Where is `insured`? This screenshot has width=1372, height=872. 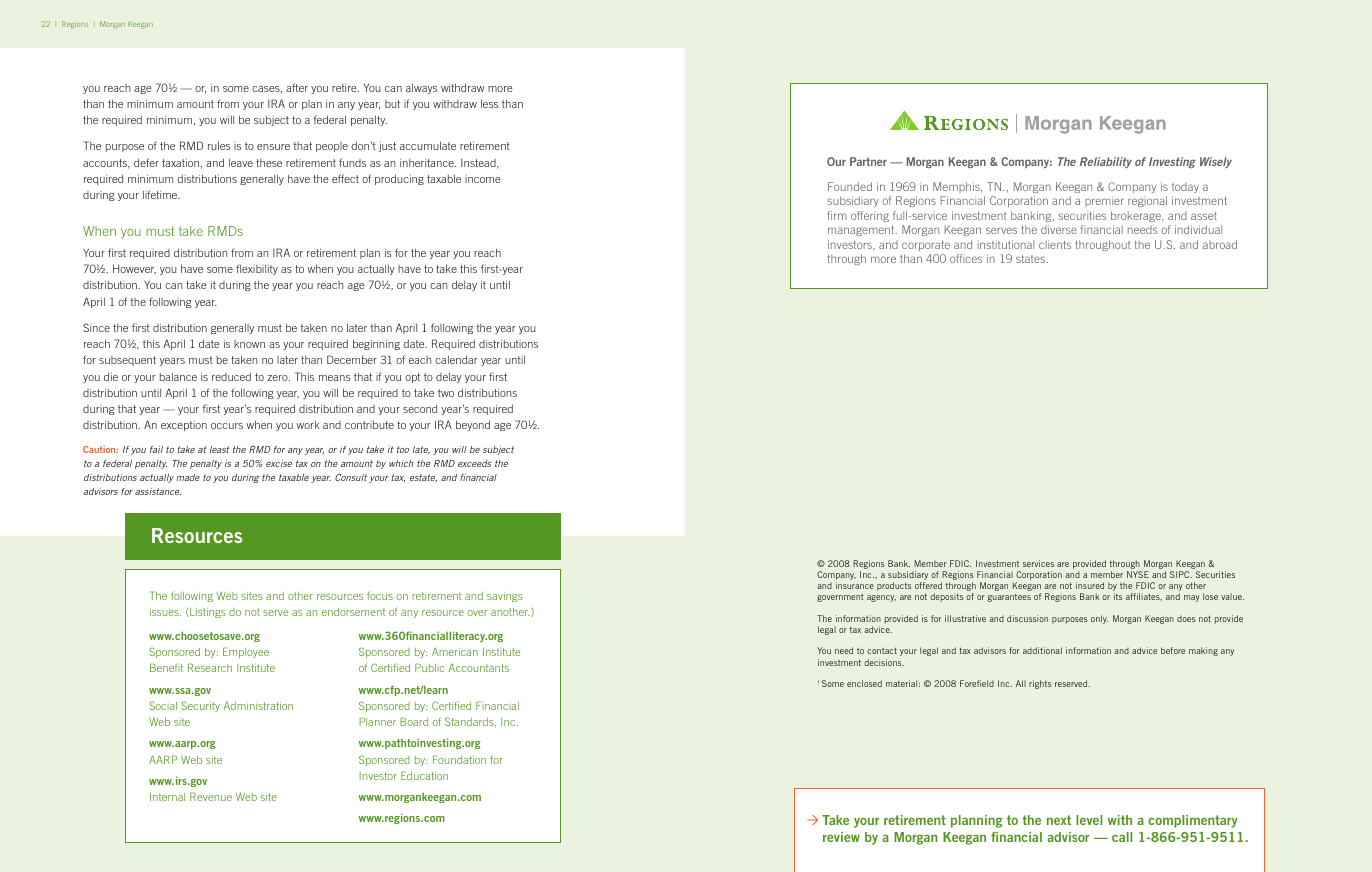 insured is located at coordinates (1090, 585).
